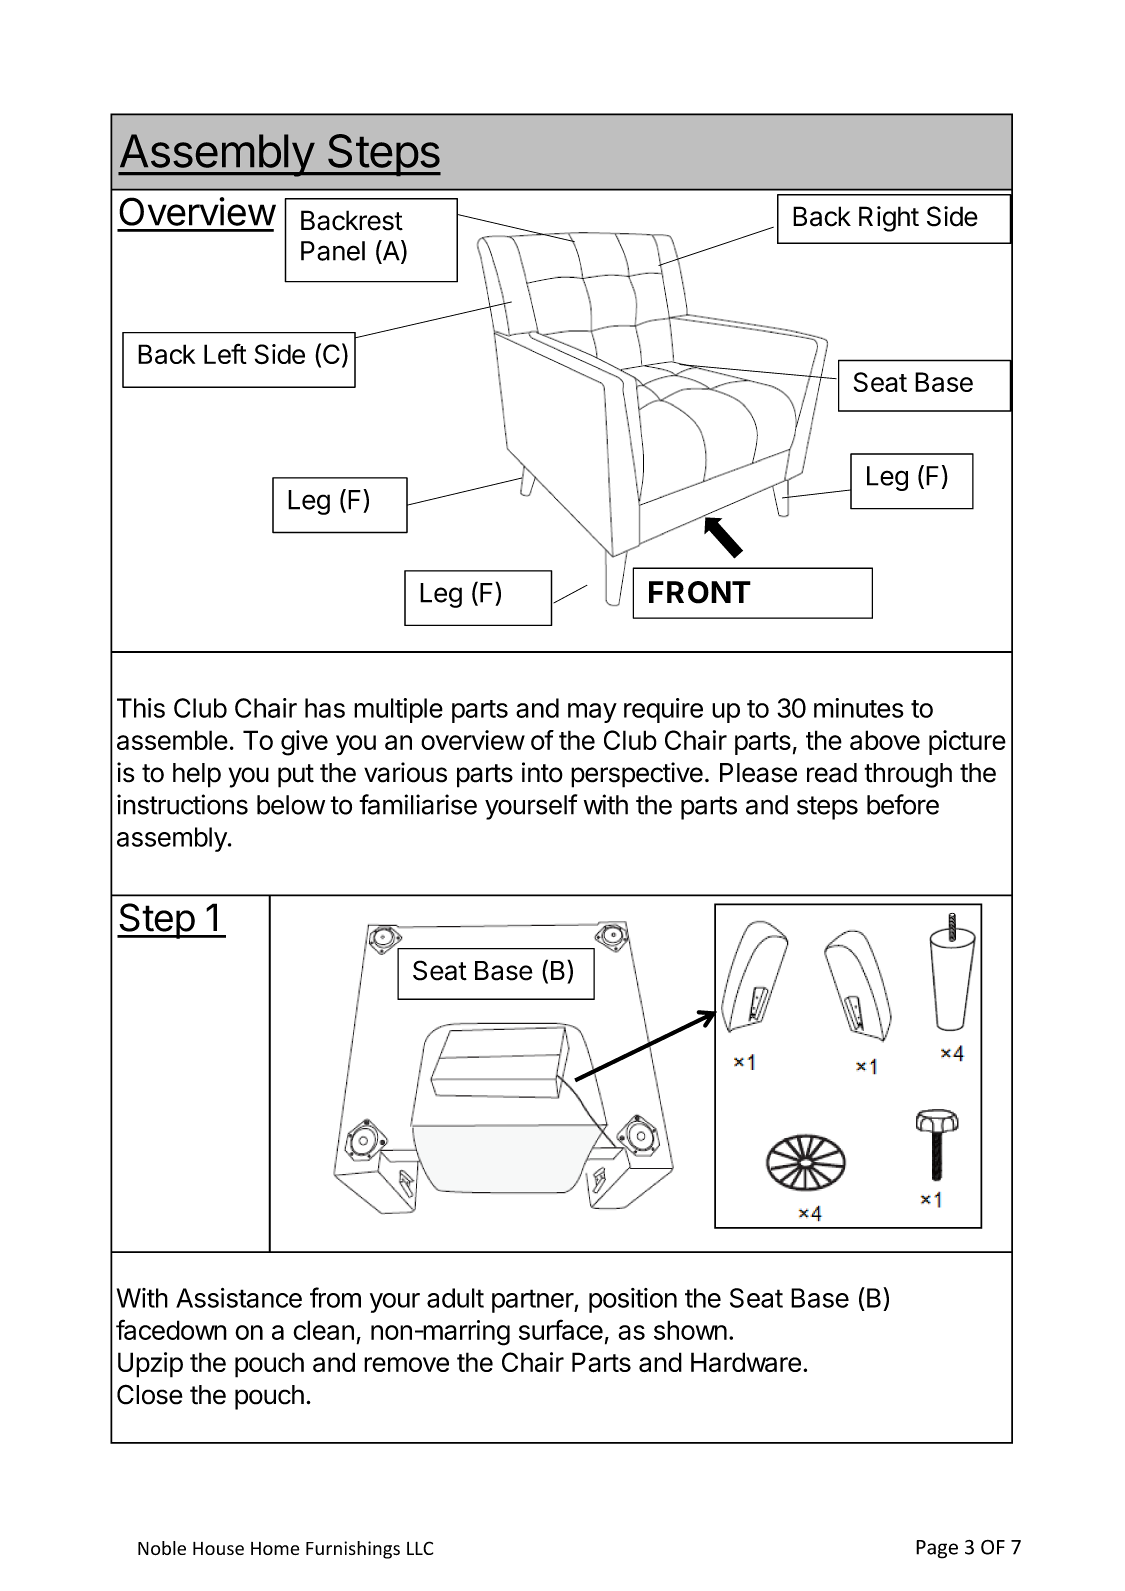 Image resolution: width=1125 pixels, height=1591 pixels. What do you see at coordinates (333, 251) in the page?
I see `Panel` at bounding box center [333, 251].
